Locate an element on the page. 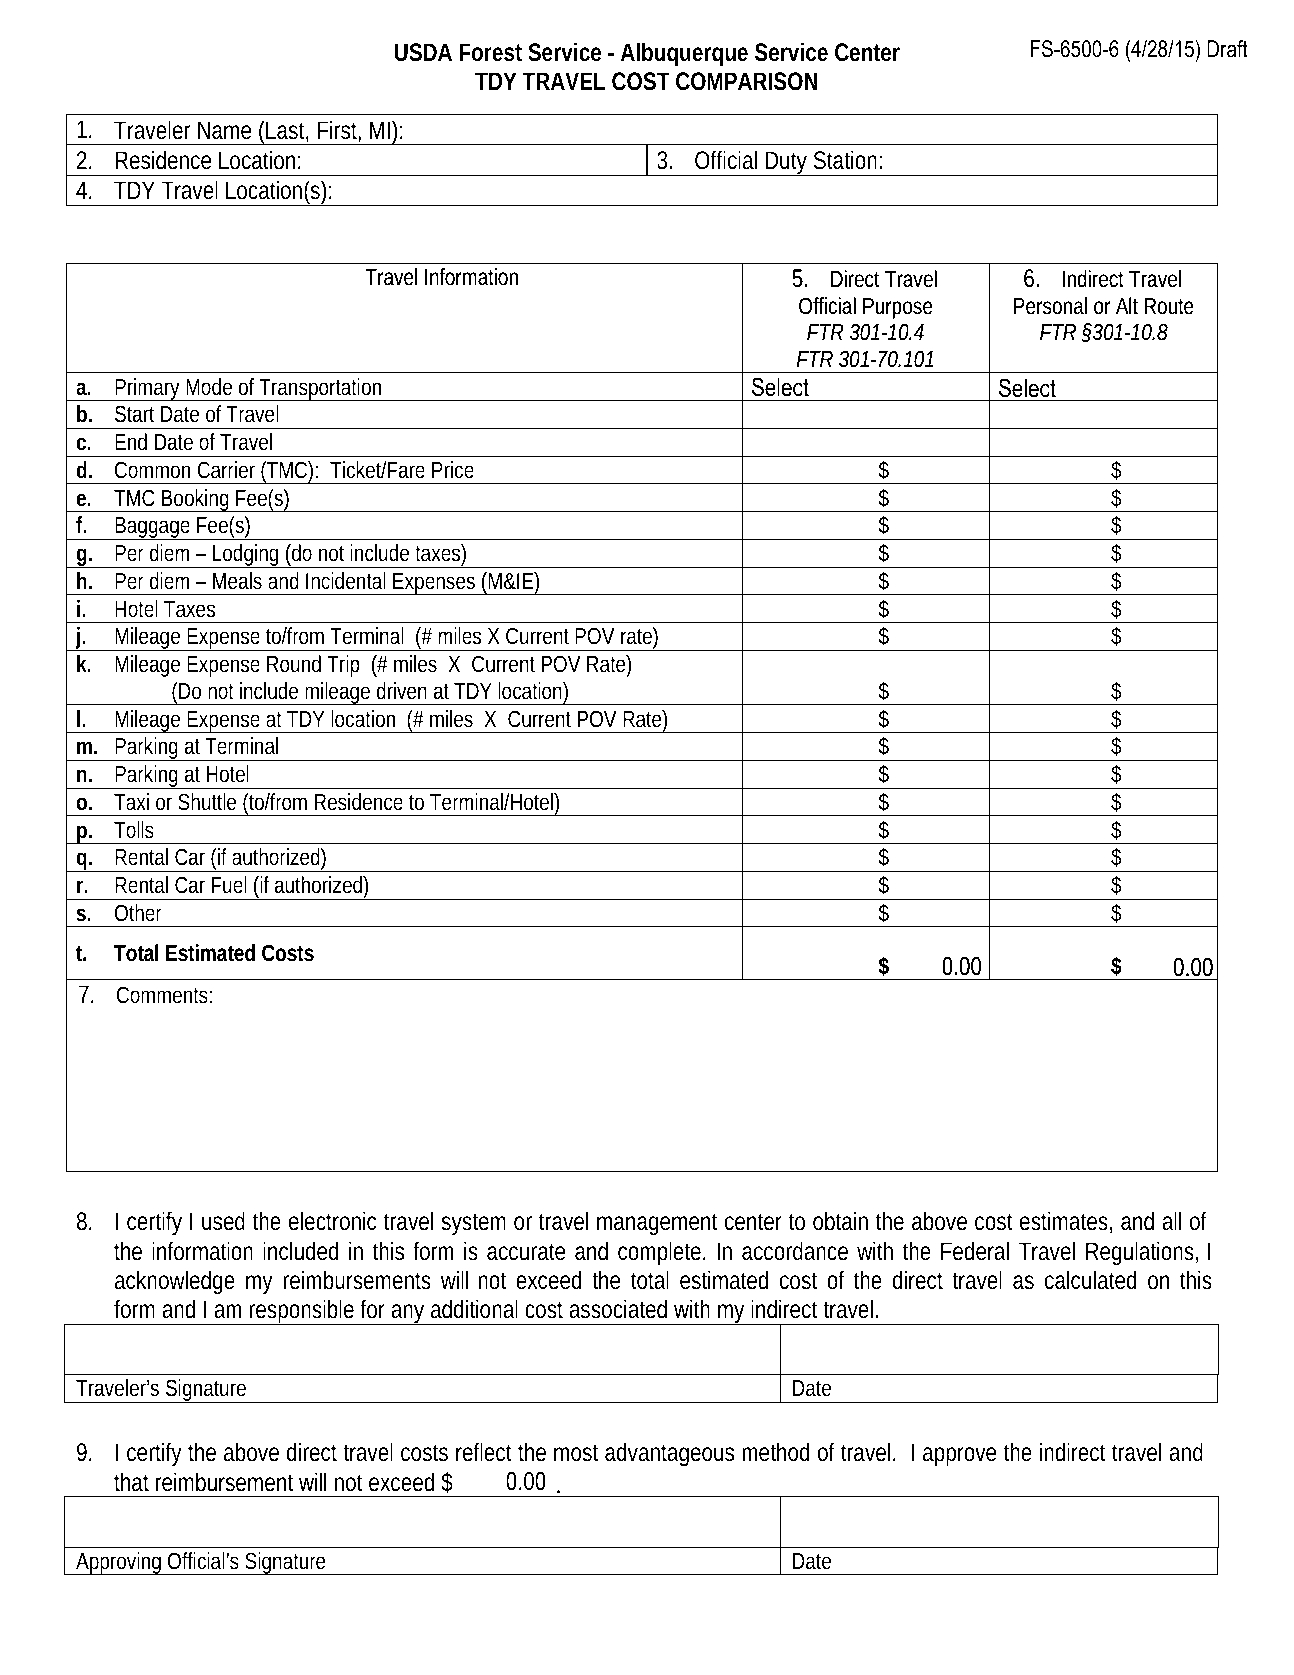 Image resolution: width=1294 pixels, height=1675 pixels. driven is located at coordinates (402, 690).
